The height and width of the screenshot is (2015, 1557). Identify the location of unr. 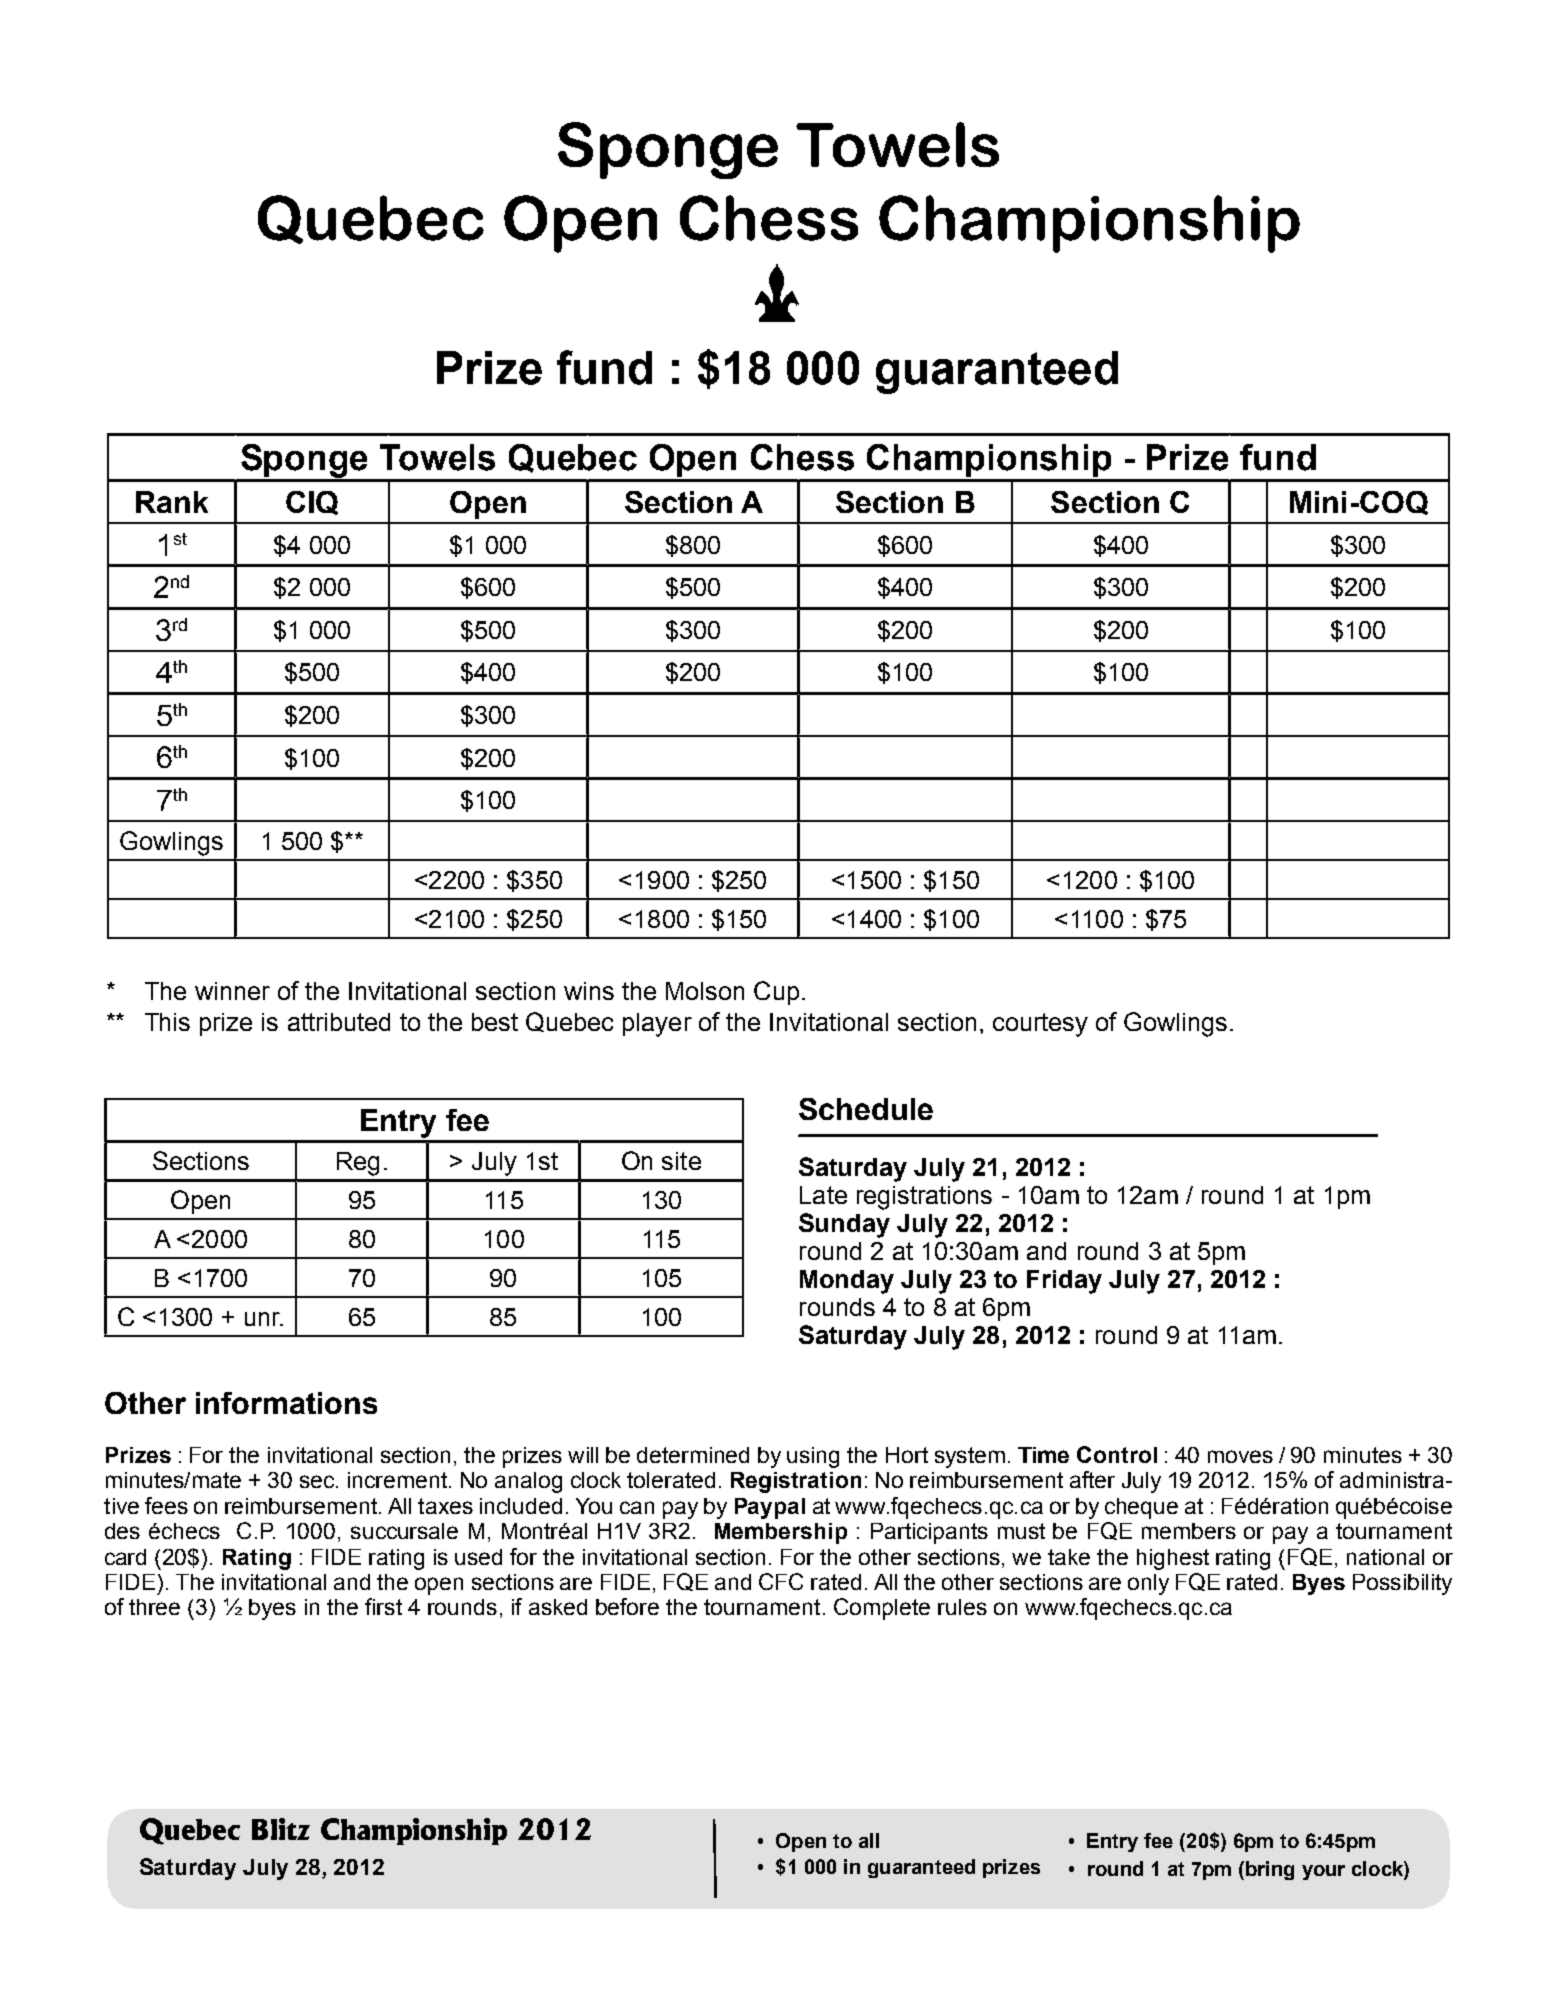
(263, 1319).
